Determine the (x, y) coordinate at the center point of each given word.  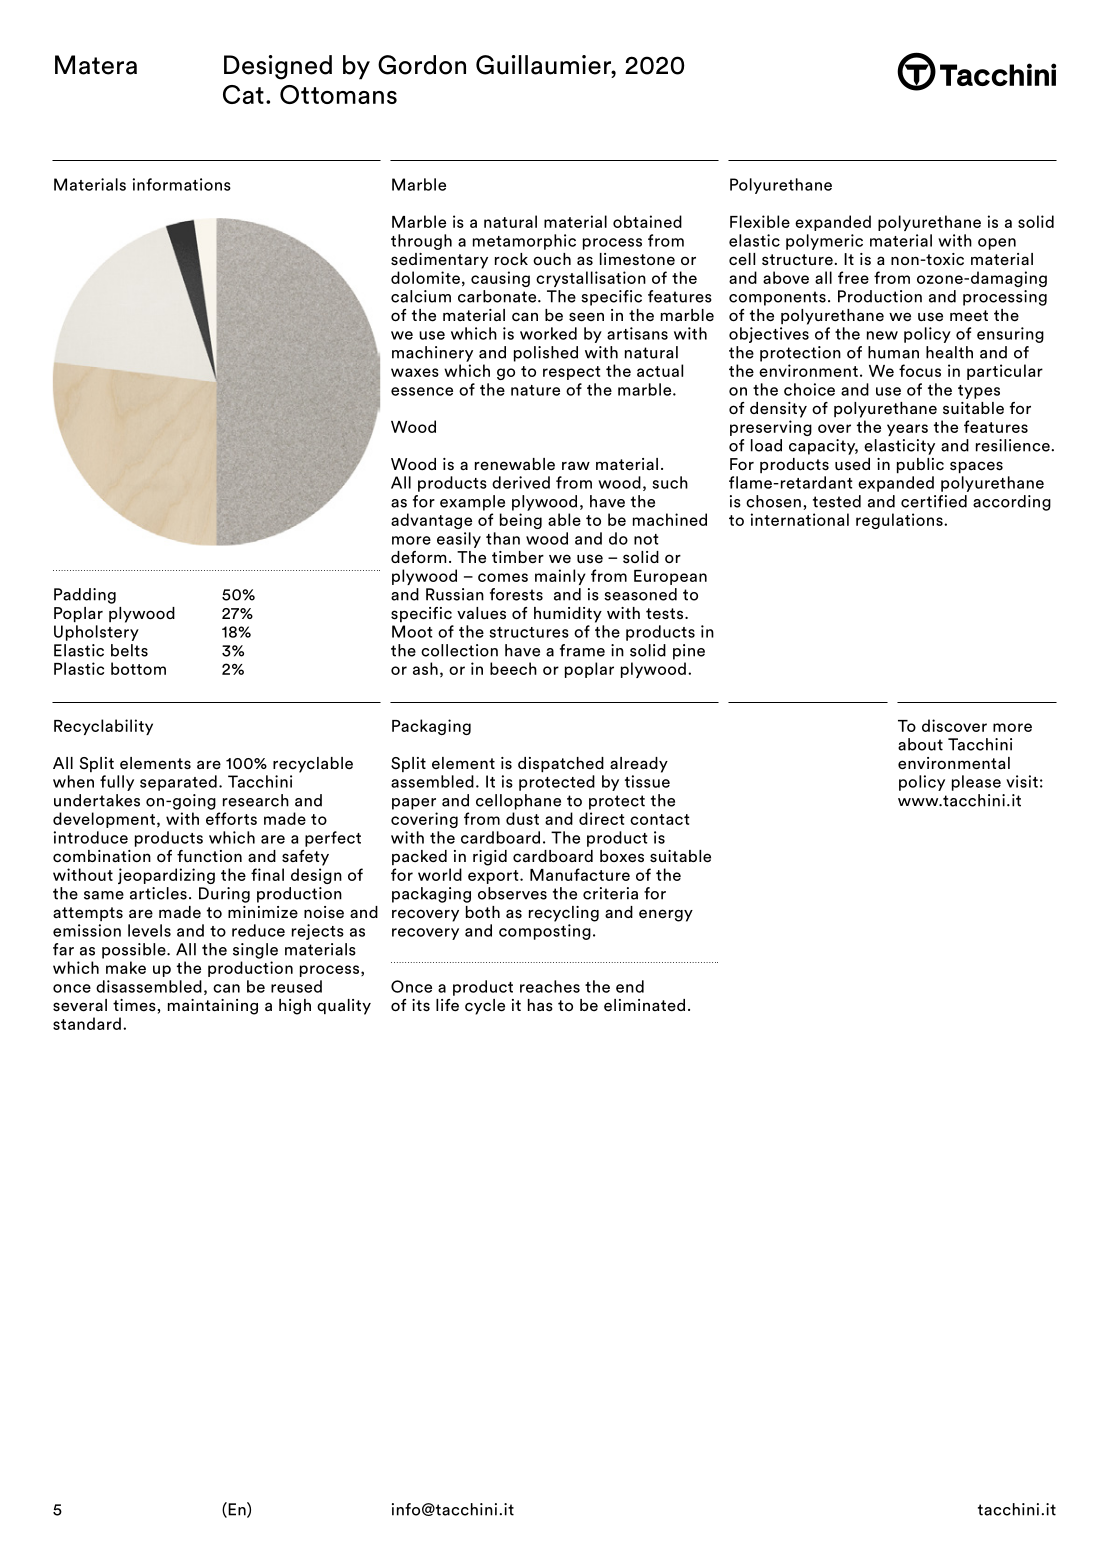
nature (535, 390)
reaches (550, 986)
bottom (138, 668)
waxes (415, 372)
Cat (243, 94)
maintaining (213, 1007)
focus (920, 370)
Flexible (760, 221)
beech (513, 668)
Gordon (422, 65)
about (920, 744)
